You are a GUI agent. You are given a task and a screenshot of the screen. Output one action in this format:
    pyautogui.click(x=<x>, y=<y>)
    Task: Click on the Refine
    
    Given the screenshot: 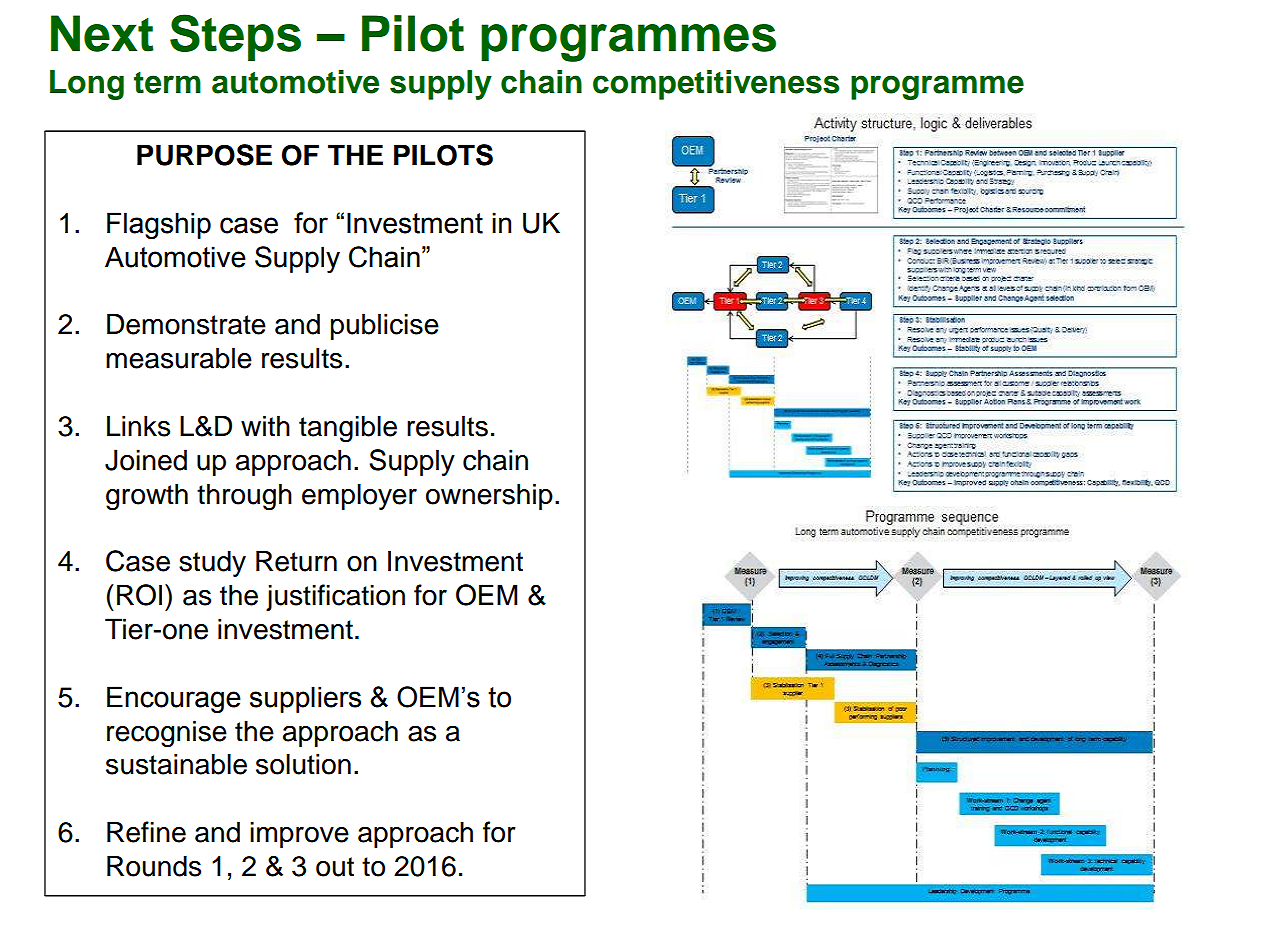 What is the action you would take?
    pyautogui.click(x=146, y=832)
